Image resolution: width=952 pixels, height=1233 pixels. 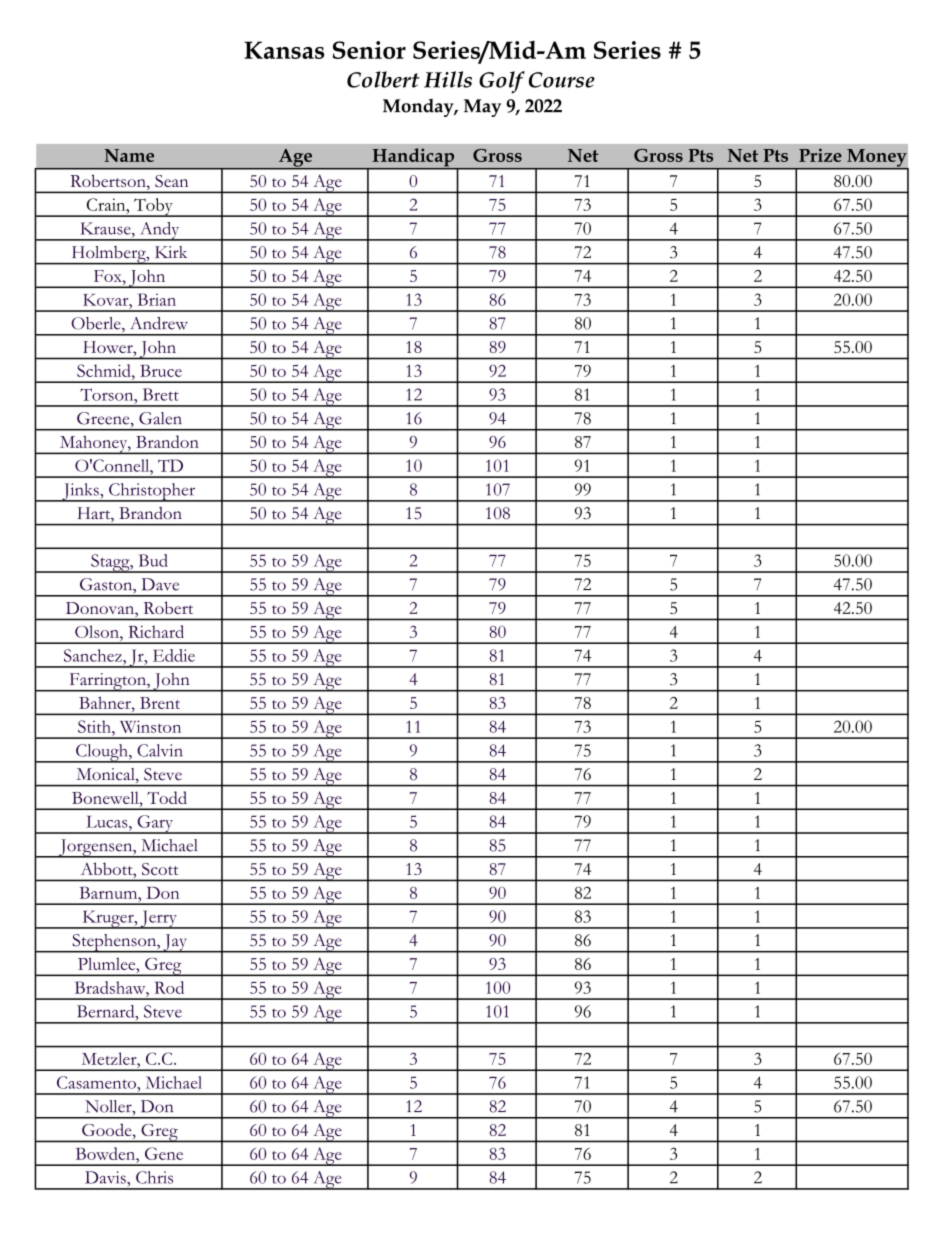 I want to click on Hills, so click(x=448, y=79).
